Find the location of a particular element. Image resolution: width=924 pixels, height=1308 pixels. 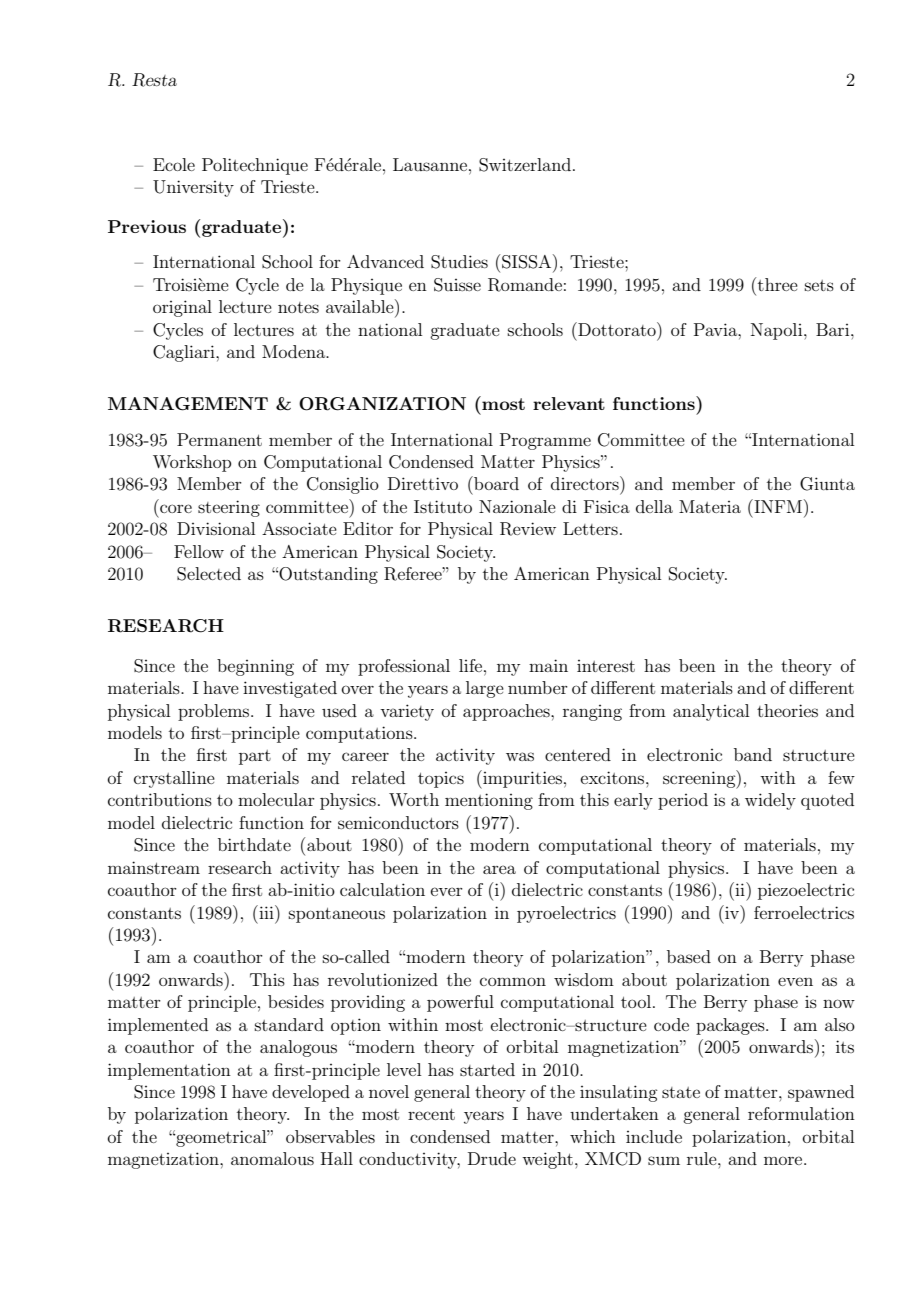

life is located at coordinates (472, 665).
